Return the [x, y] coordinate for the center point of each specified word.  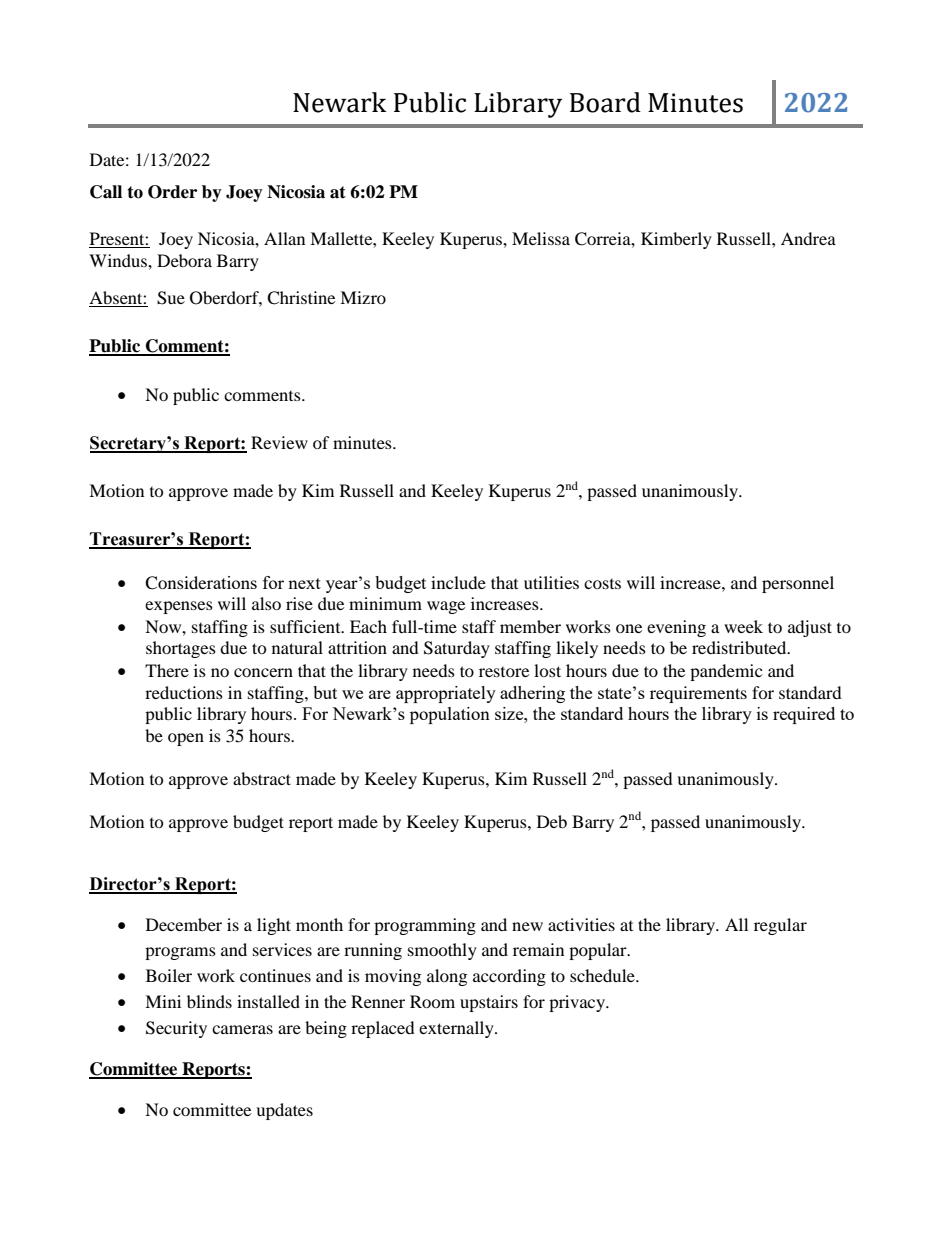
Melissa [541, 238]
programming [425, 926]
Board [605, 102]
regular [780, 926]
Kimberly [676, 240]
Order [172, 192]
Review [279, 442]
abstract [262, 778]
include [458, 582]
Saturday [457, 649]
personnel [798, 584]
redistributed [740, 647]
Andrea [808, 238]
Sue [171, 298]
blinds [209, 1001]
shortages [181, 649]
